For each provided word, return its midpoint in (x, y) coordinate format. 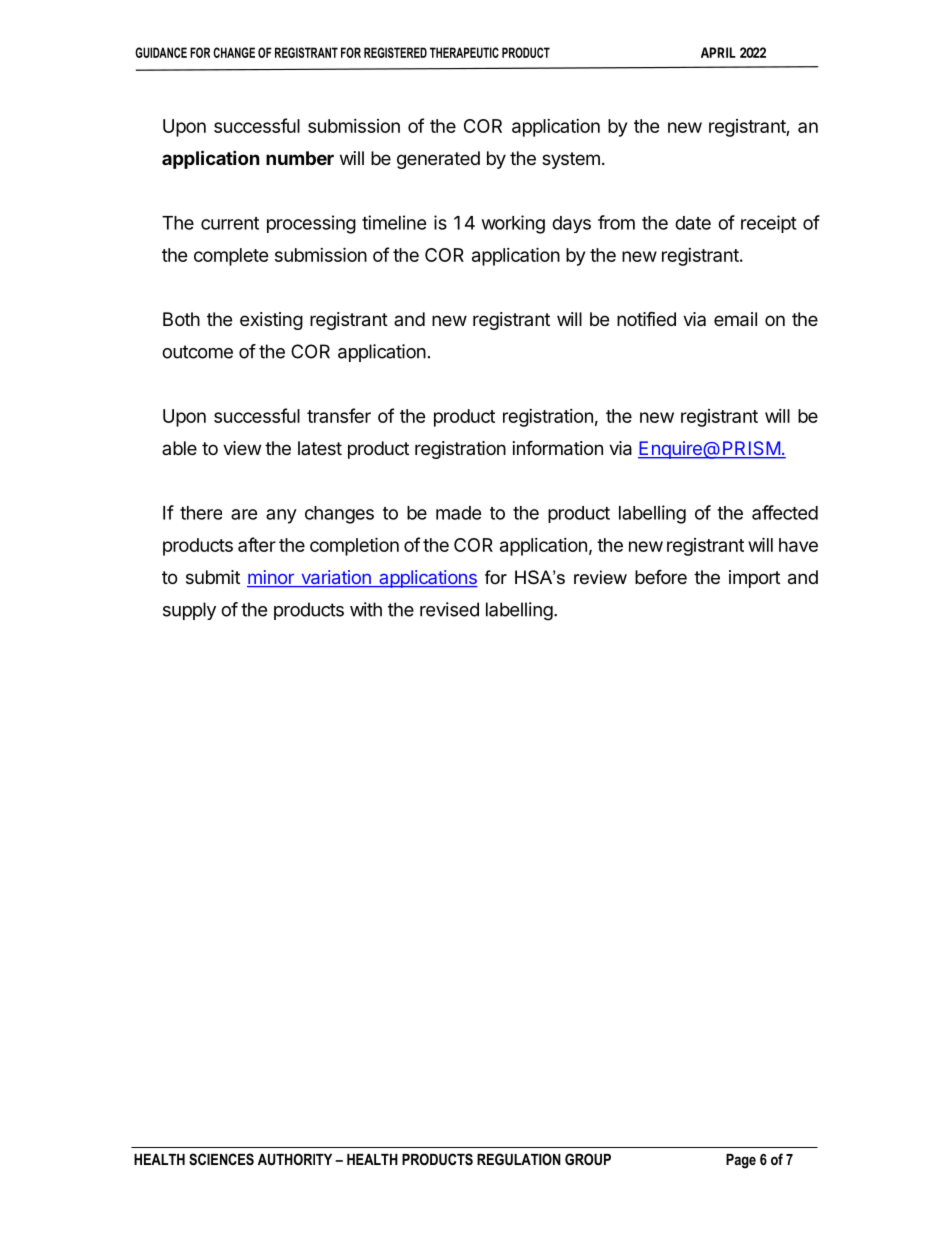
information (558, 448)
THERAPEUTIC (464, 52)
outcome (197, 352)
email (735, 319)
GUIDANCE (161, 52)
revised (449, 609)
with (366, 609)
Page (741, 1161)
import (754, 579)
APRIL (718, 52)
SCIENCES (221, 1159)
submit (213, 577)
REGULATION (519, 1159)
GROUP (588, 1159)
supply (189, 611)
